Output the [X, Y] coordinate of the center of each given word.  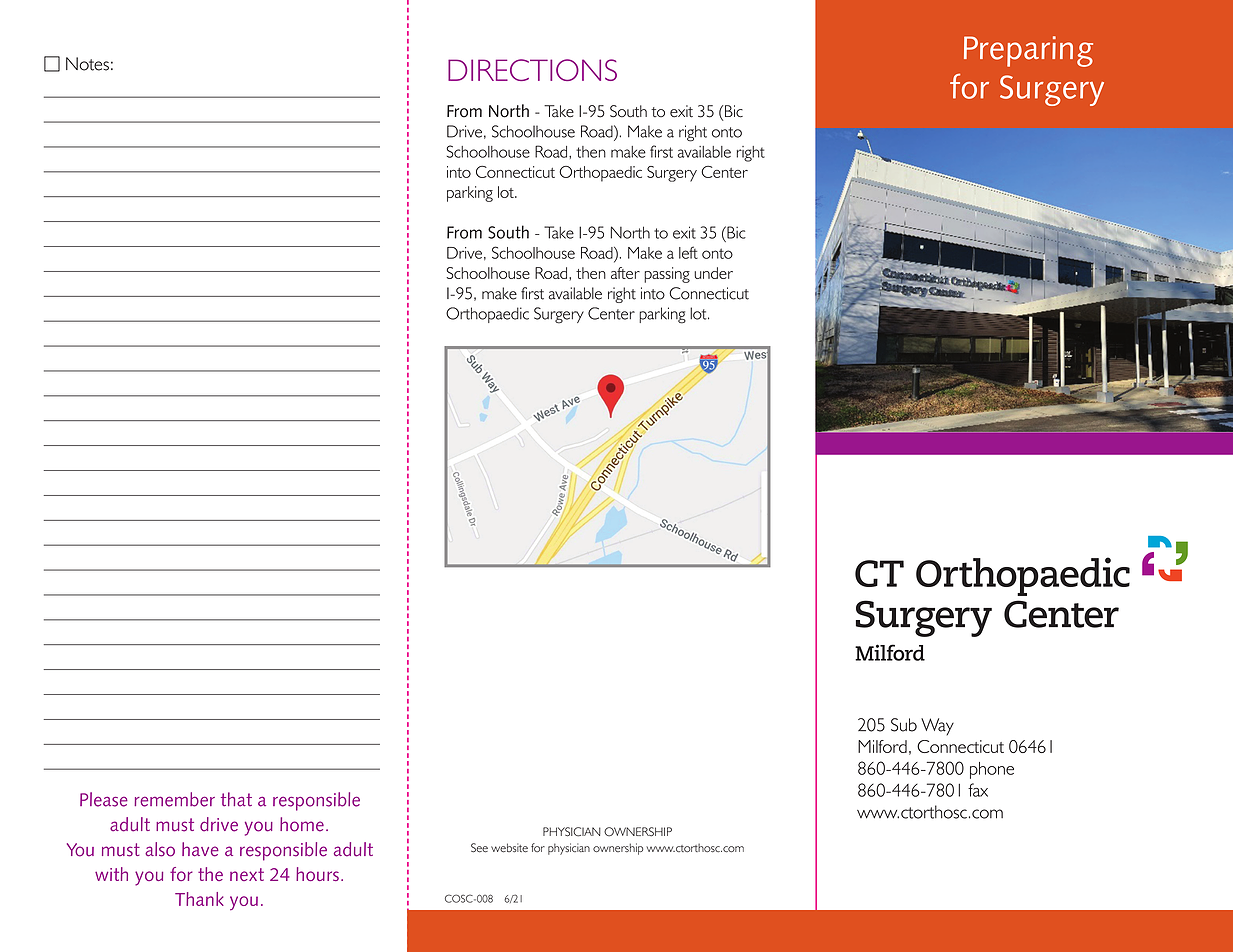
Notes [87, 64]
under [713, 273]
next [247, 874]
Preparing [1028, 51]
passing [667, 275]
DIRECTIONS [532, 70]
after [625, 273]
